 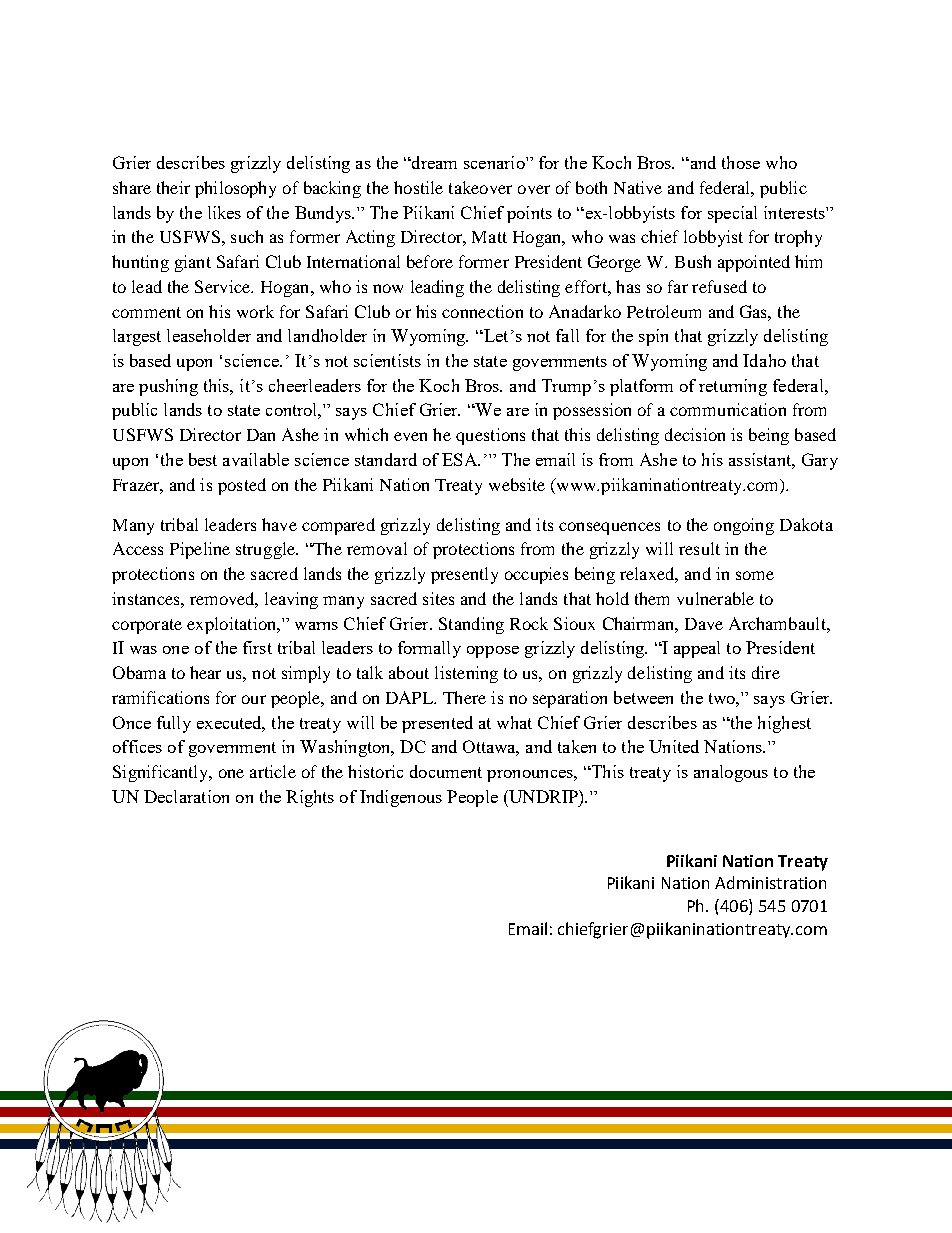 What do you see at coordinates (495, 162) in the screenshot?
I see `scenario` at bounding box center [495, 162].
